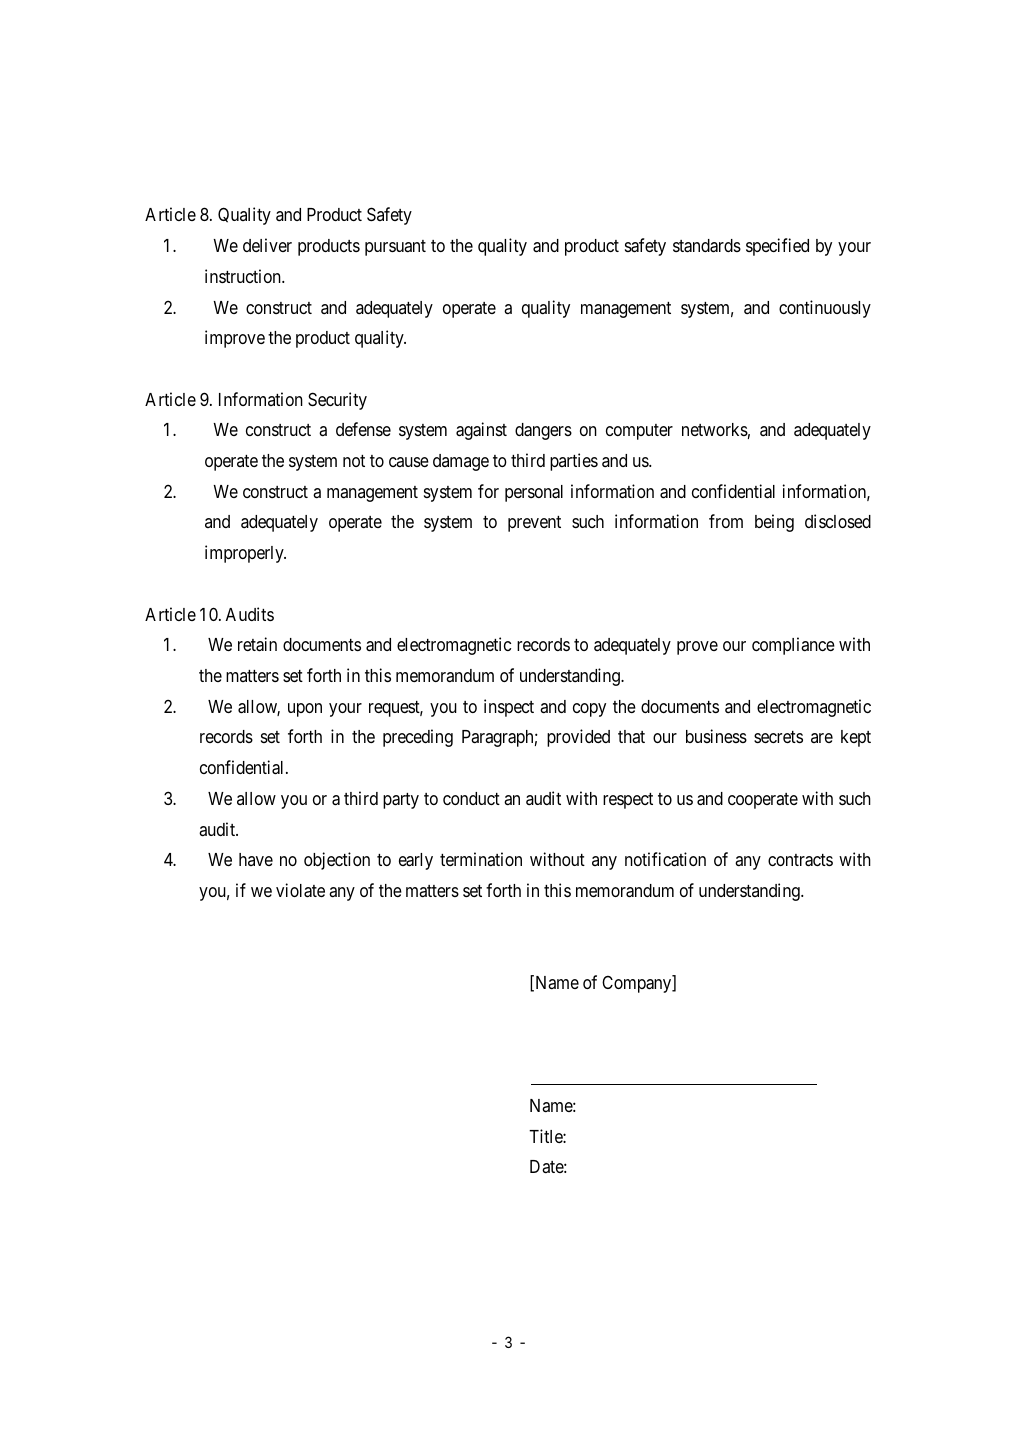  Describe the element at coordinates (777, 247) in the image. I see `specified` at that location.
